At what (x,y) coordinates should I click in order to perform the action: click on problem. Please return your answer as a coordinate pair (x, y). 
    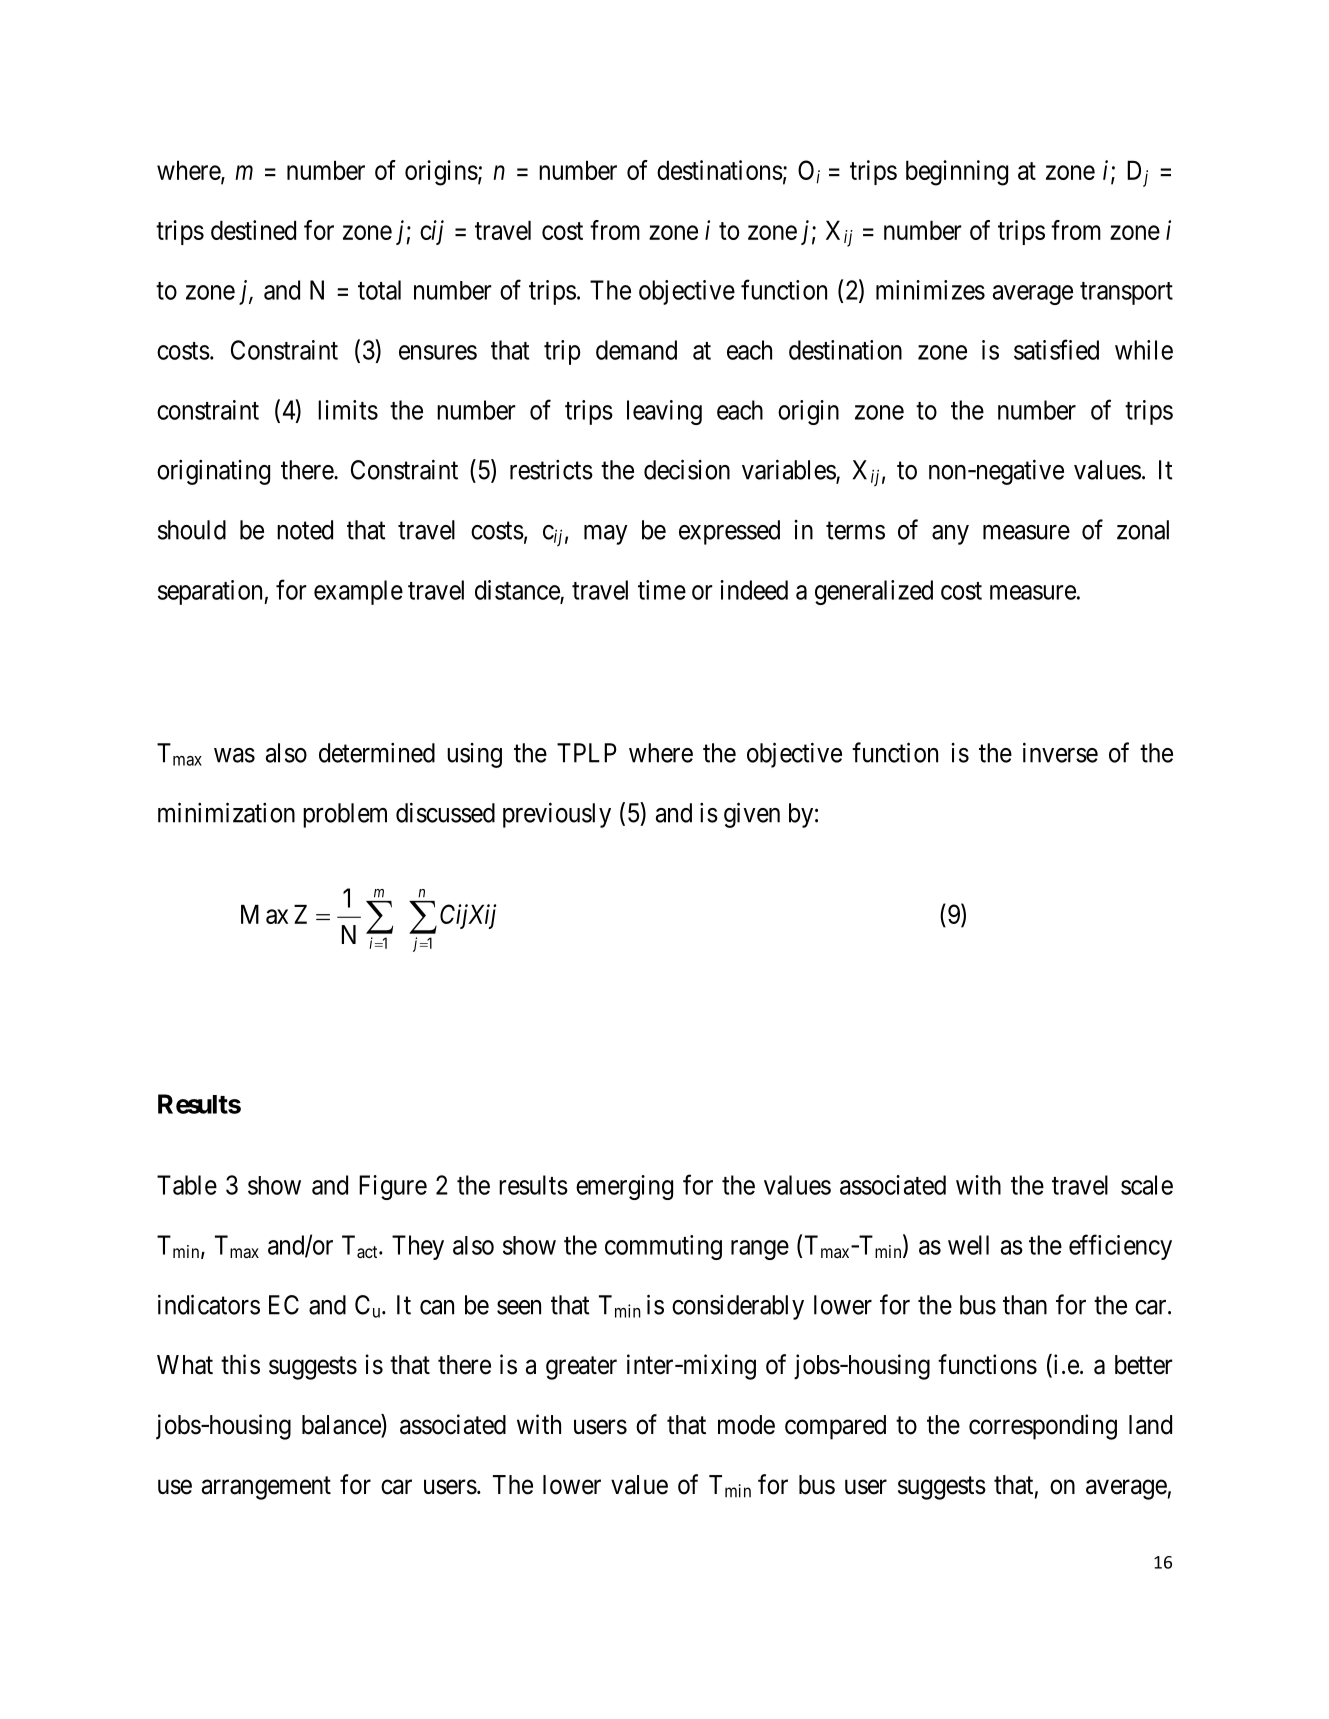
    Looking at the image, I should click on (345, 815).
